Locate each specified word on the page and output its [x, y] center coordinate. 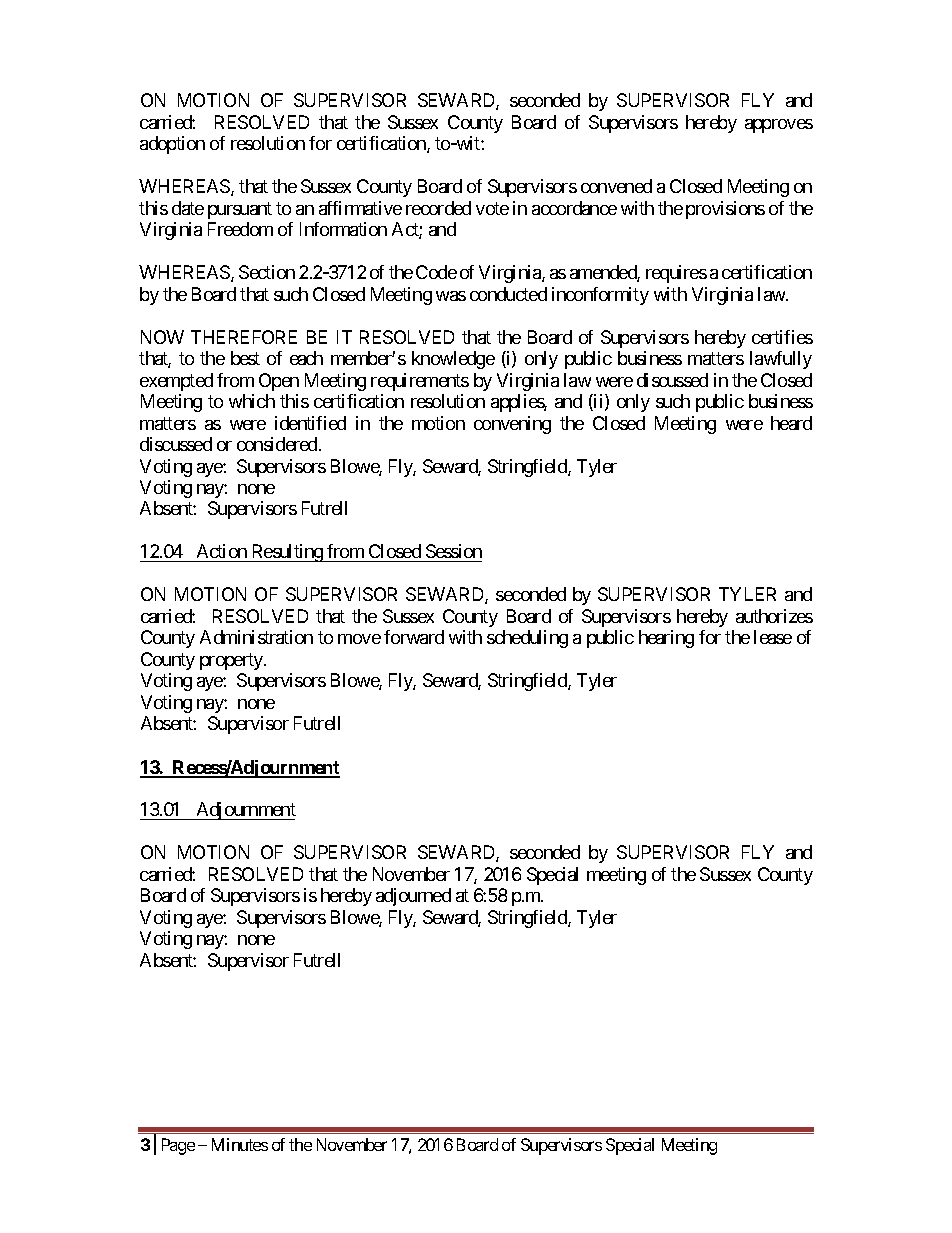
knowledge [453, 360]
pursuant [240, 210]
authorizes [774, 616]
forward [414, 637]
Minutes [240, 1144]
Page [178, 1146]
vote [492, 208]
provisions [725, 210]
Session [452, 553]
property [232, 661]
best [245, 358]
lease [773, 637]
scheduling [527, 639]
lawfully [781, 360]
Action [221, 553]
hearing [666, 639]
